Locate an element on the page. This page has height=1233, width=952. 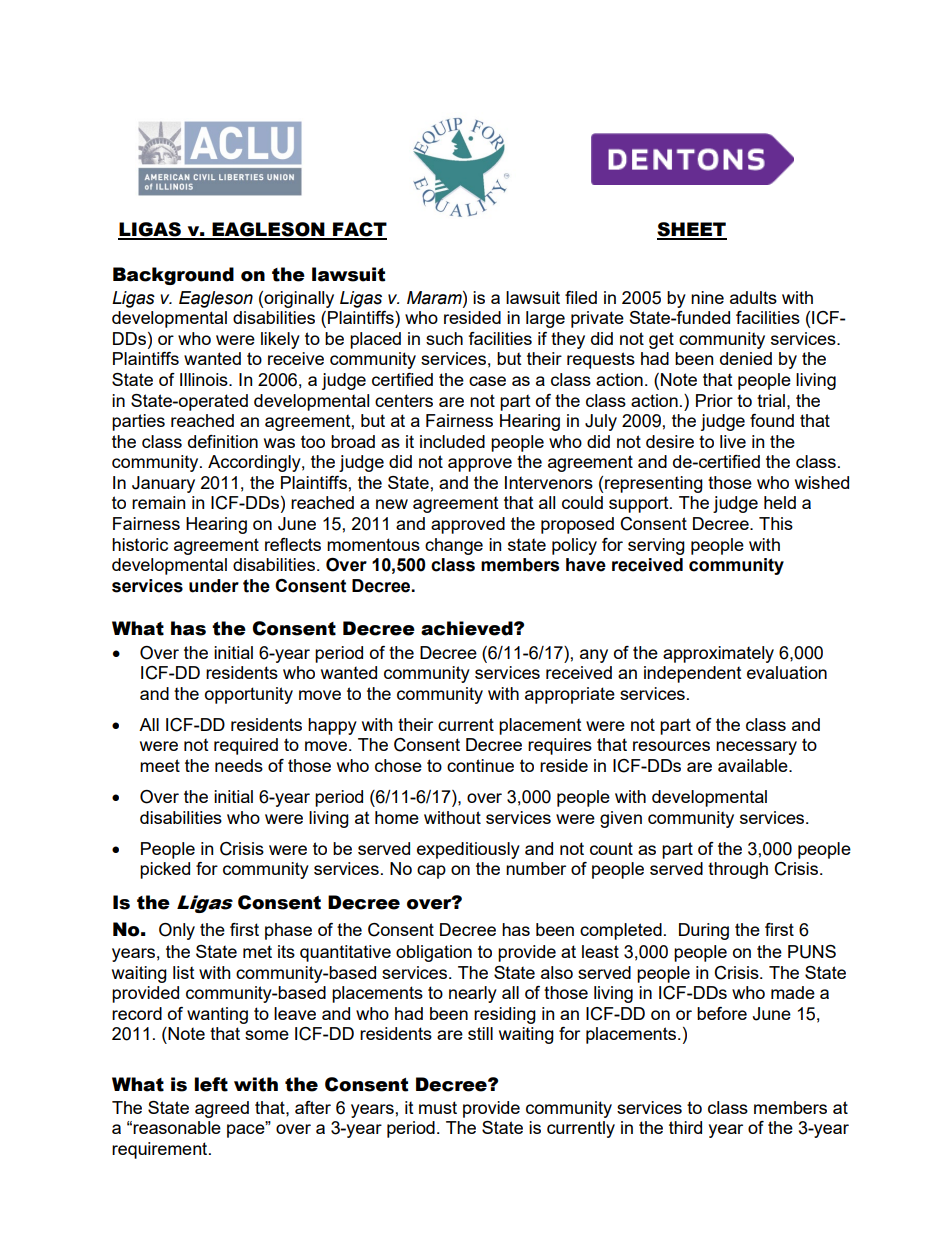
adults is located at coordinates (753, 297).
